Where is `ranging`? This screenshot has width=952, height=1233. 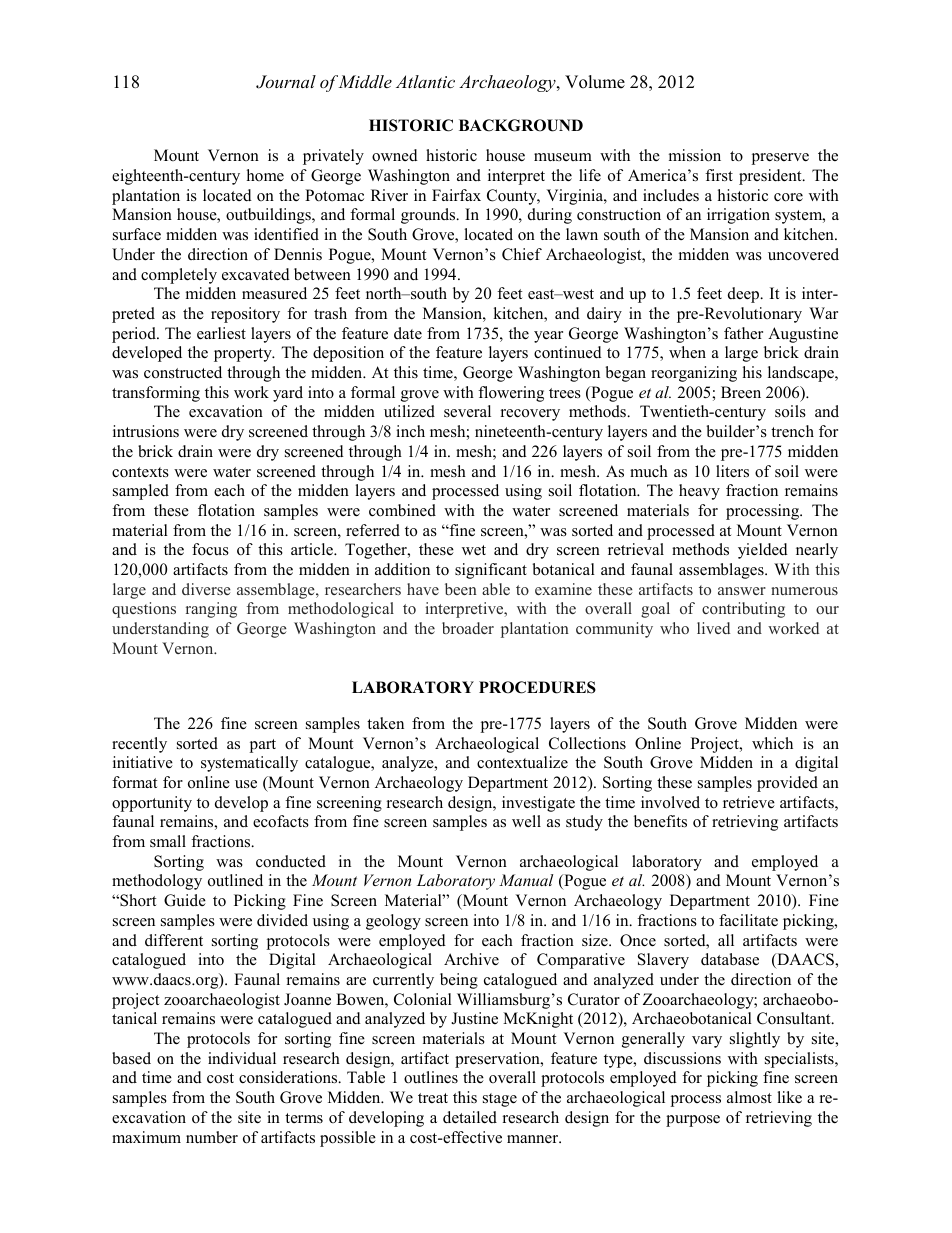 ranging is located at coordinates (211, 610).
